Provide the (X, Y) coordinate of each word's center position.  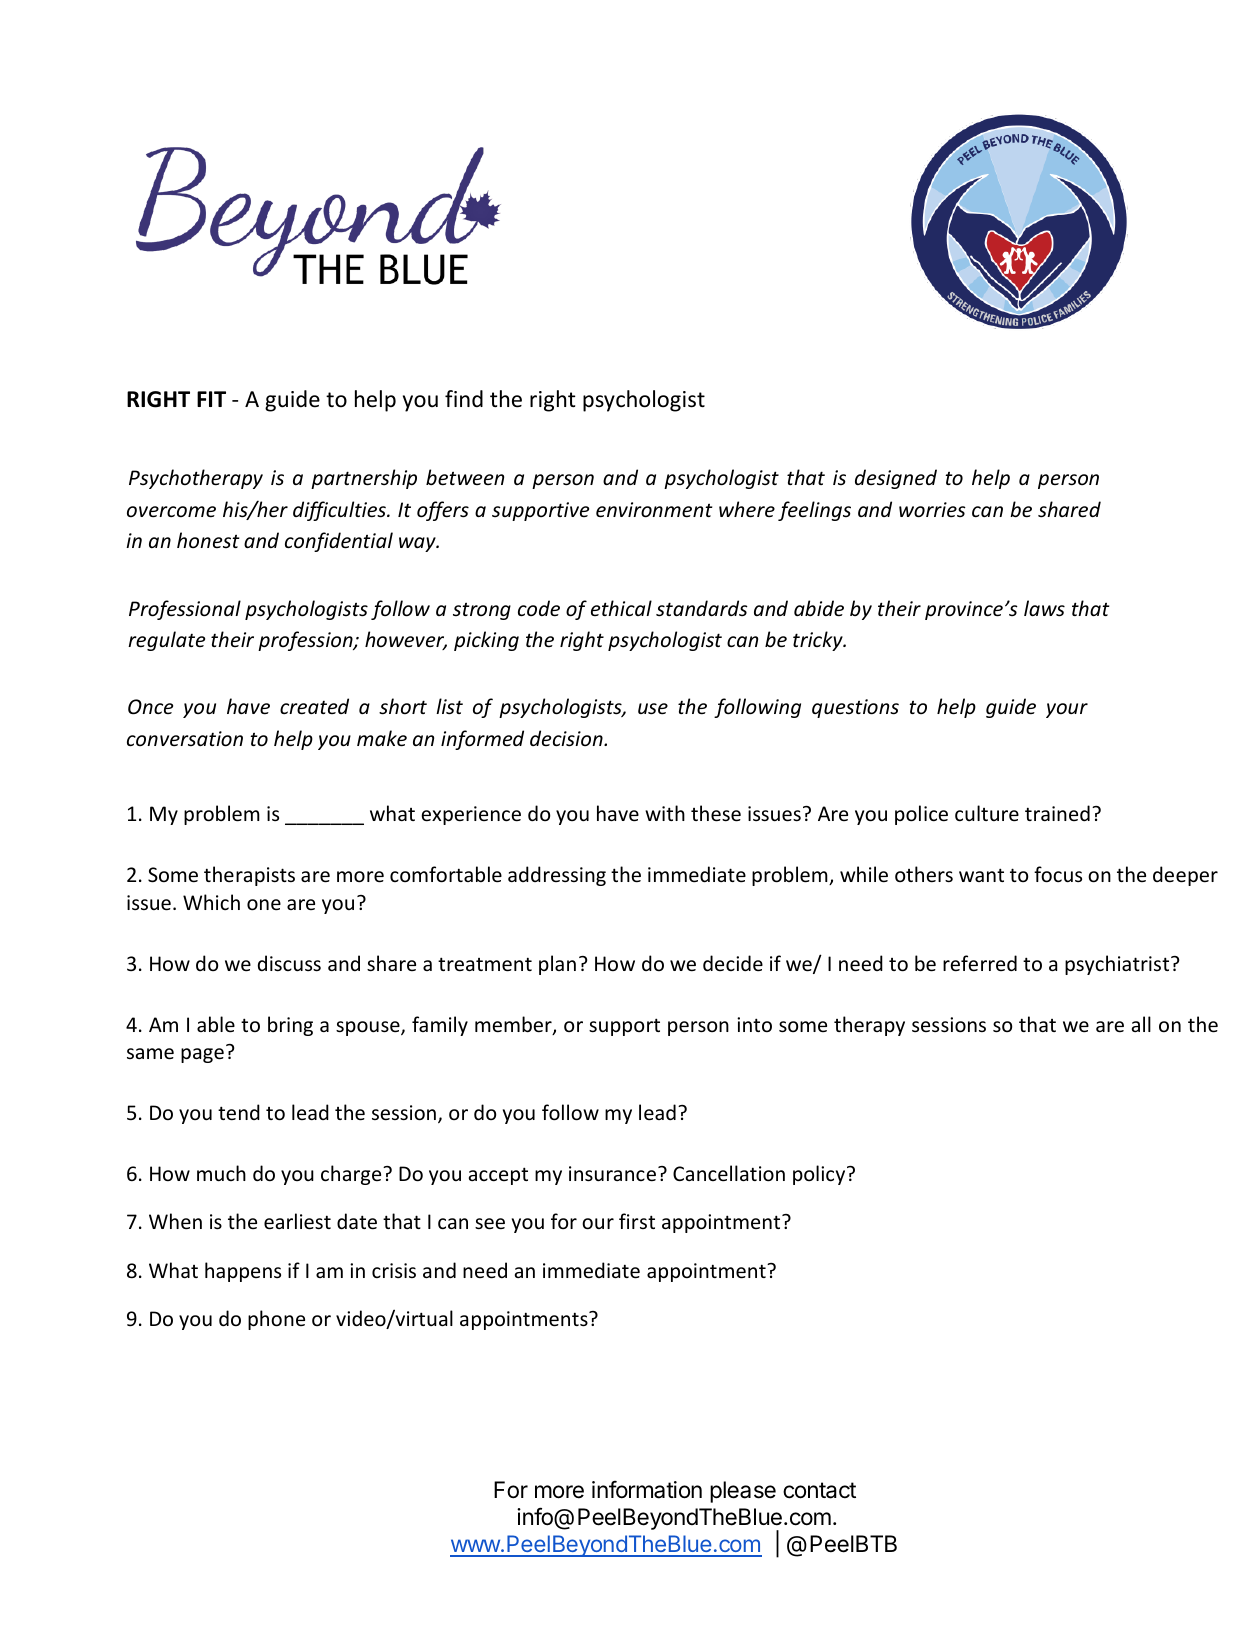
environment (654, 510)
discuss (289, 963)
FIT (211, 399)
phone (276, 1320)
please (743, 1492)
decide (733, 963)
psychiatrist (1118, 965)
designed (896, 479)
